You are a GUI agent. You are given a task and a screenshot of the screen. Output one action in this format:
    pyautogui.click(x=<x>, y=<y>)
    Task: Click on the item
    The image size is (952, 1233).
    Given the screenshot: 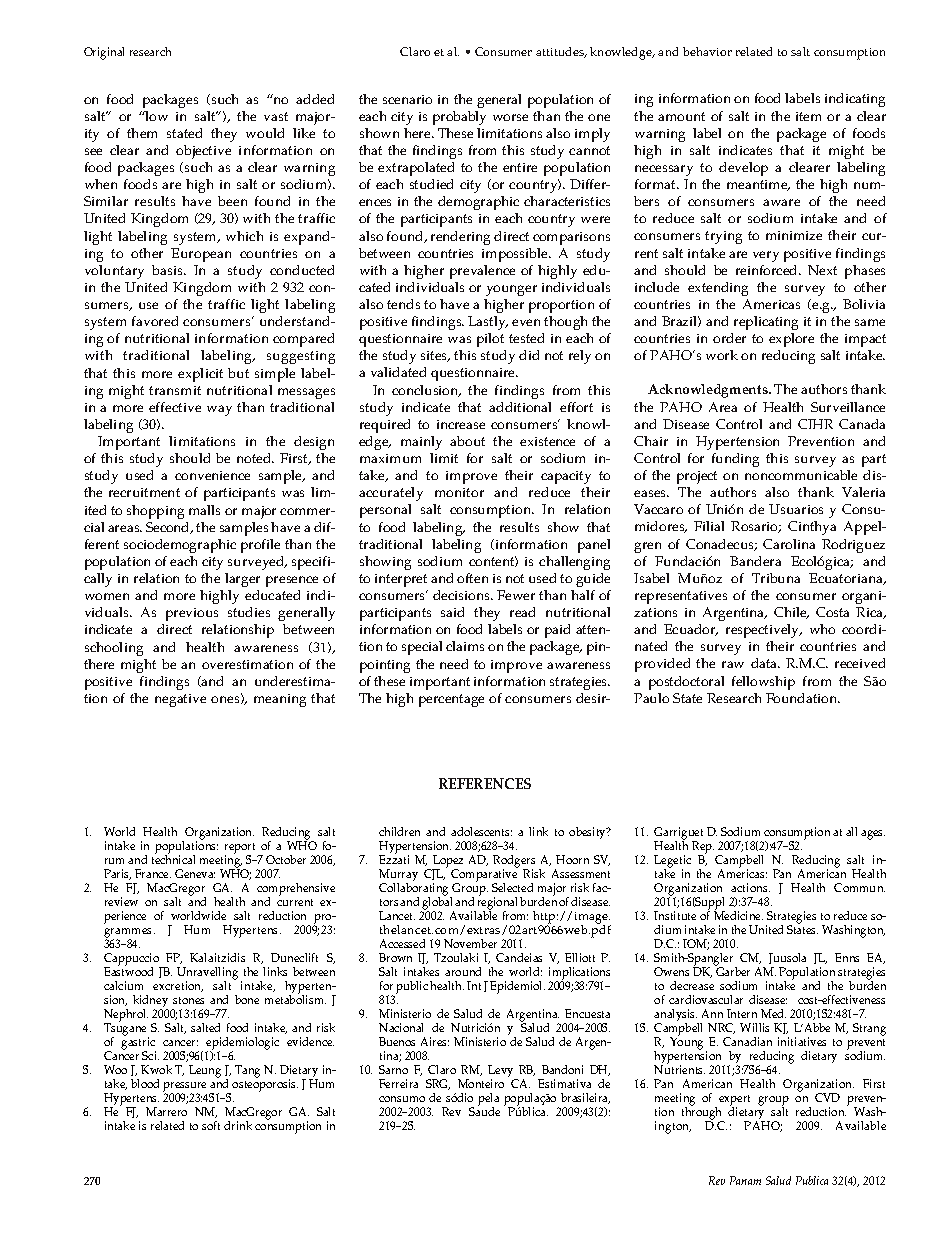 What is the action you would take?
    pyautogui.click(x=808, y=116)
